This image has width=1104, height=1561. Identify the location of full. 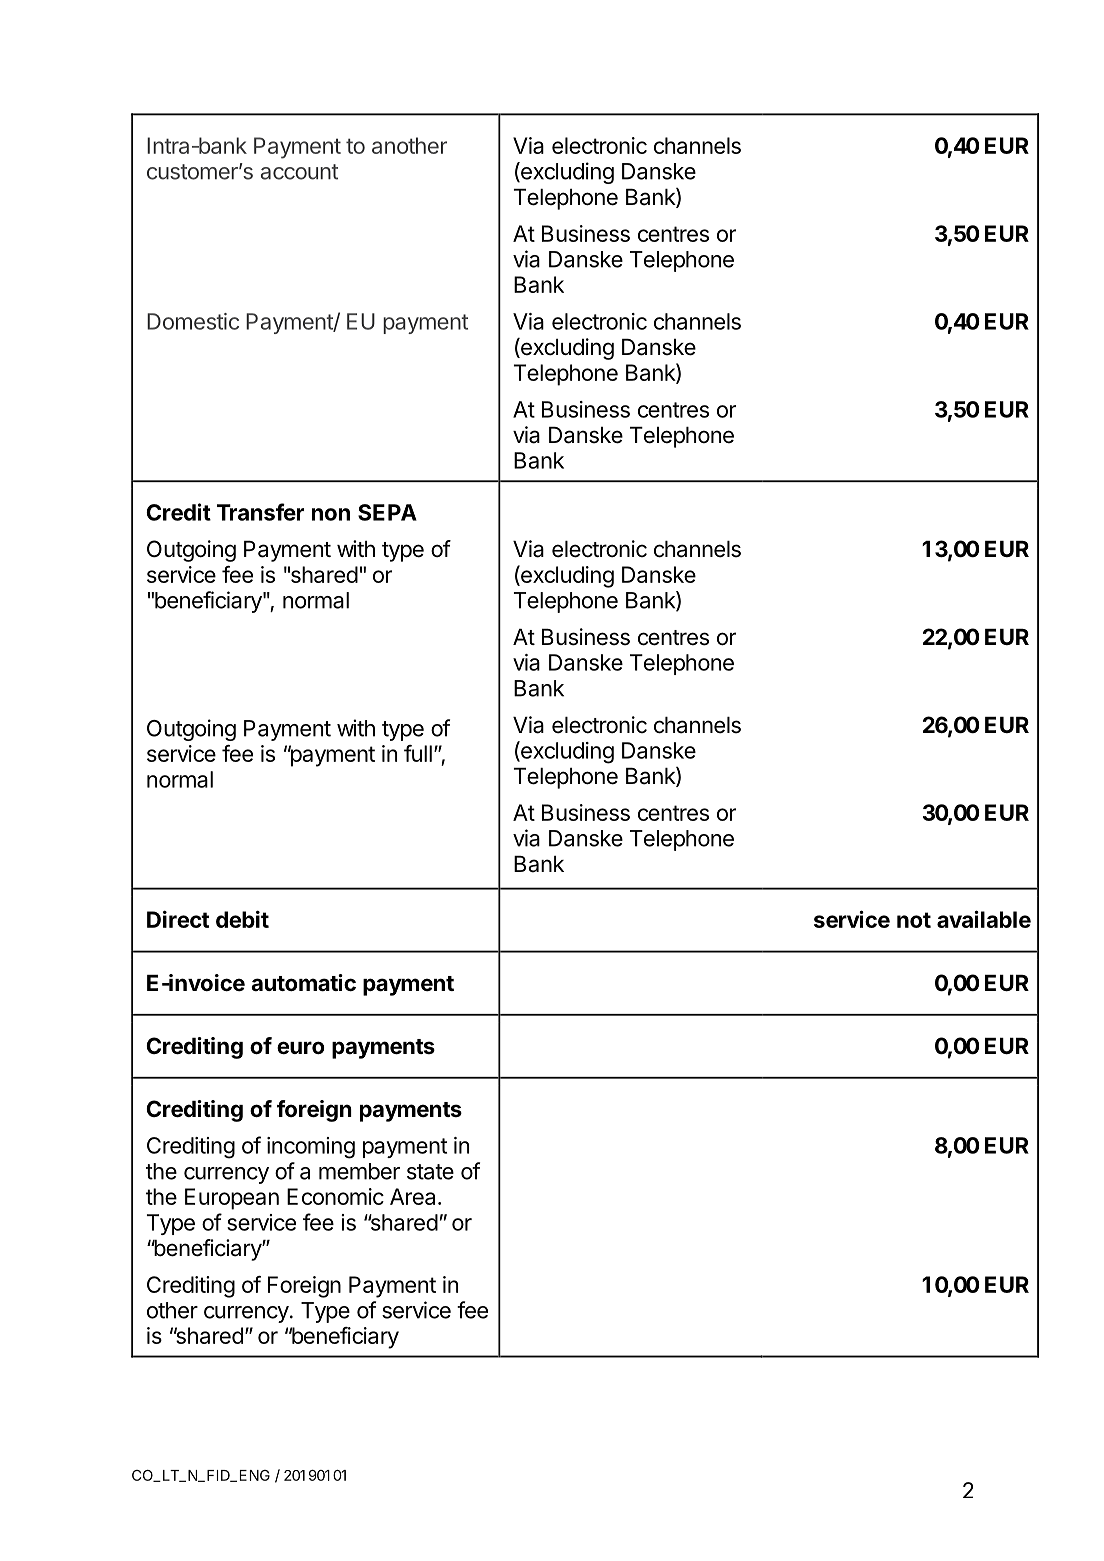
(418, 753).
